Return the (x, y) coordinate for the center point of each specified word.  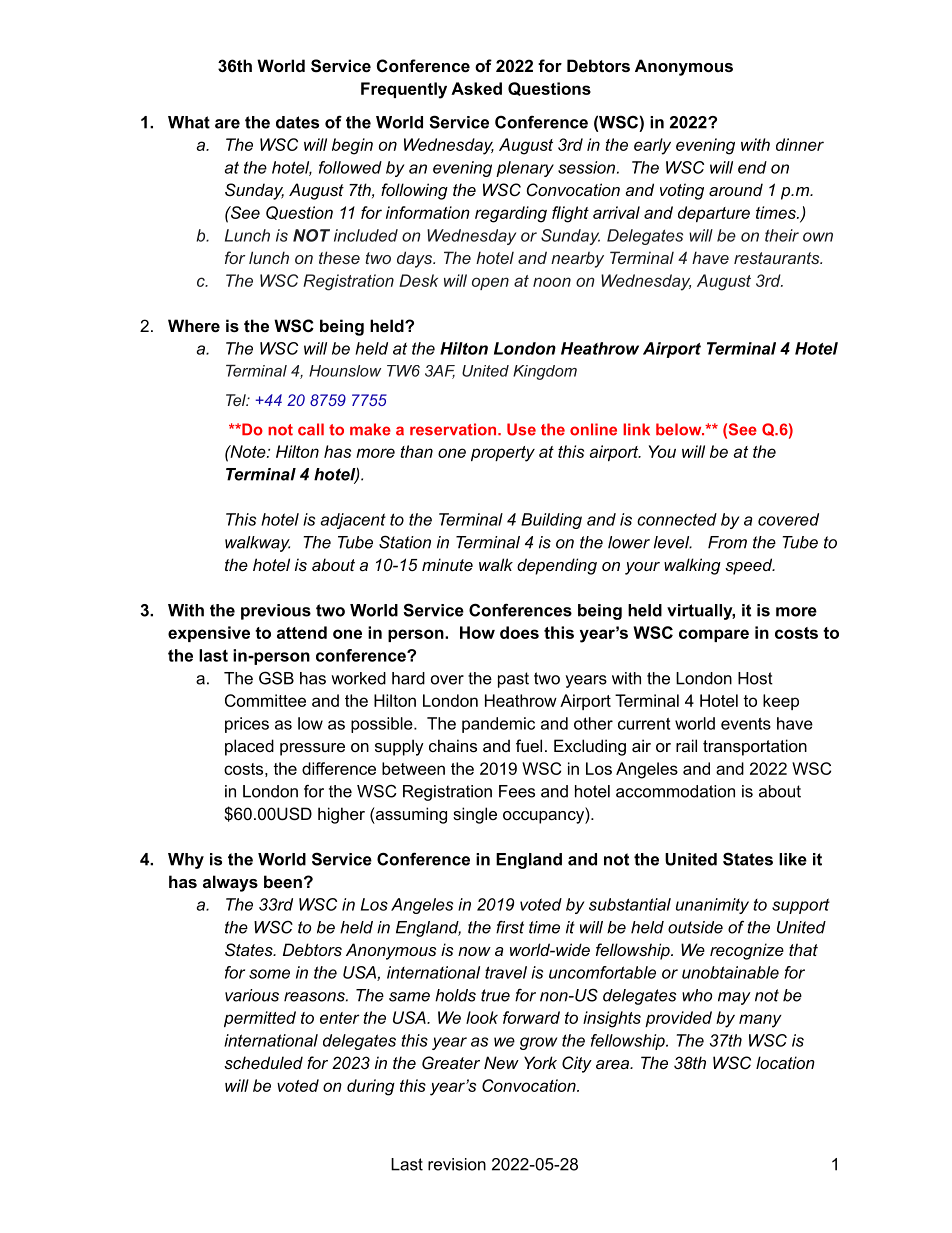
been (283, 881)
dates (297, 122)
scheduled (263, 1062)
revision (457, 1164)
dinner (800, 144)
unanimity (712, 906)
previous (276, 612)
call (311, 429)
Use (521, 429)
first (510, 927)
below (680, 429)
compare (714, 635)
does (519, 632)
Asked (476, 88)
